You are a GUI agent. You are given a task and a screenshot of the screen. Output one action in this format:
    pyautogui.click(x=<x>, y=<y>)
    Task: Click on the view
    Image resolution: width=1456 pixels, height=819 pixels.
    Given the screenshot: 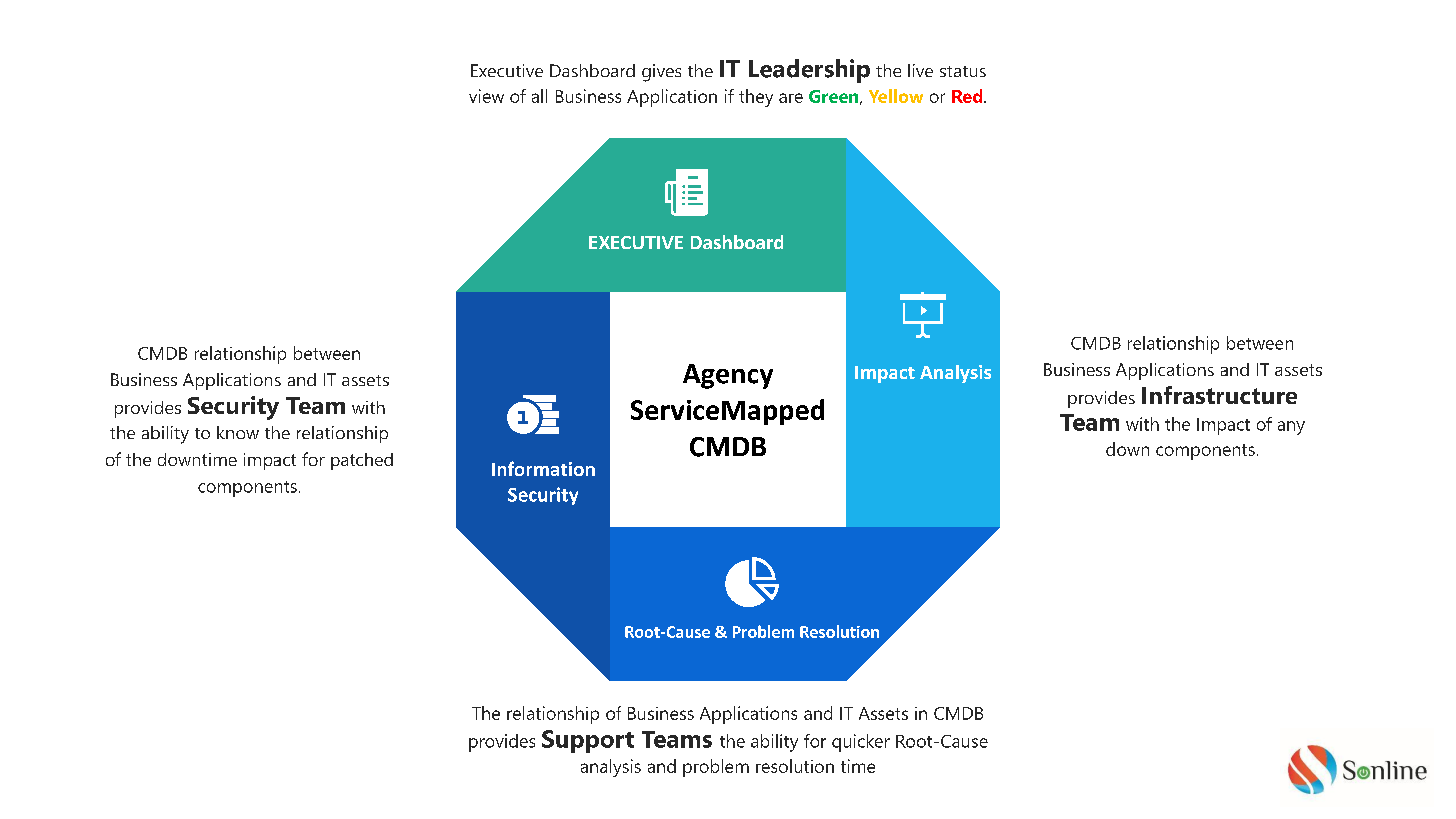 What is the action you would take?
    pyautogui.click(x=486, y=96)
